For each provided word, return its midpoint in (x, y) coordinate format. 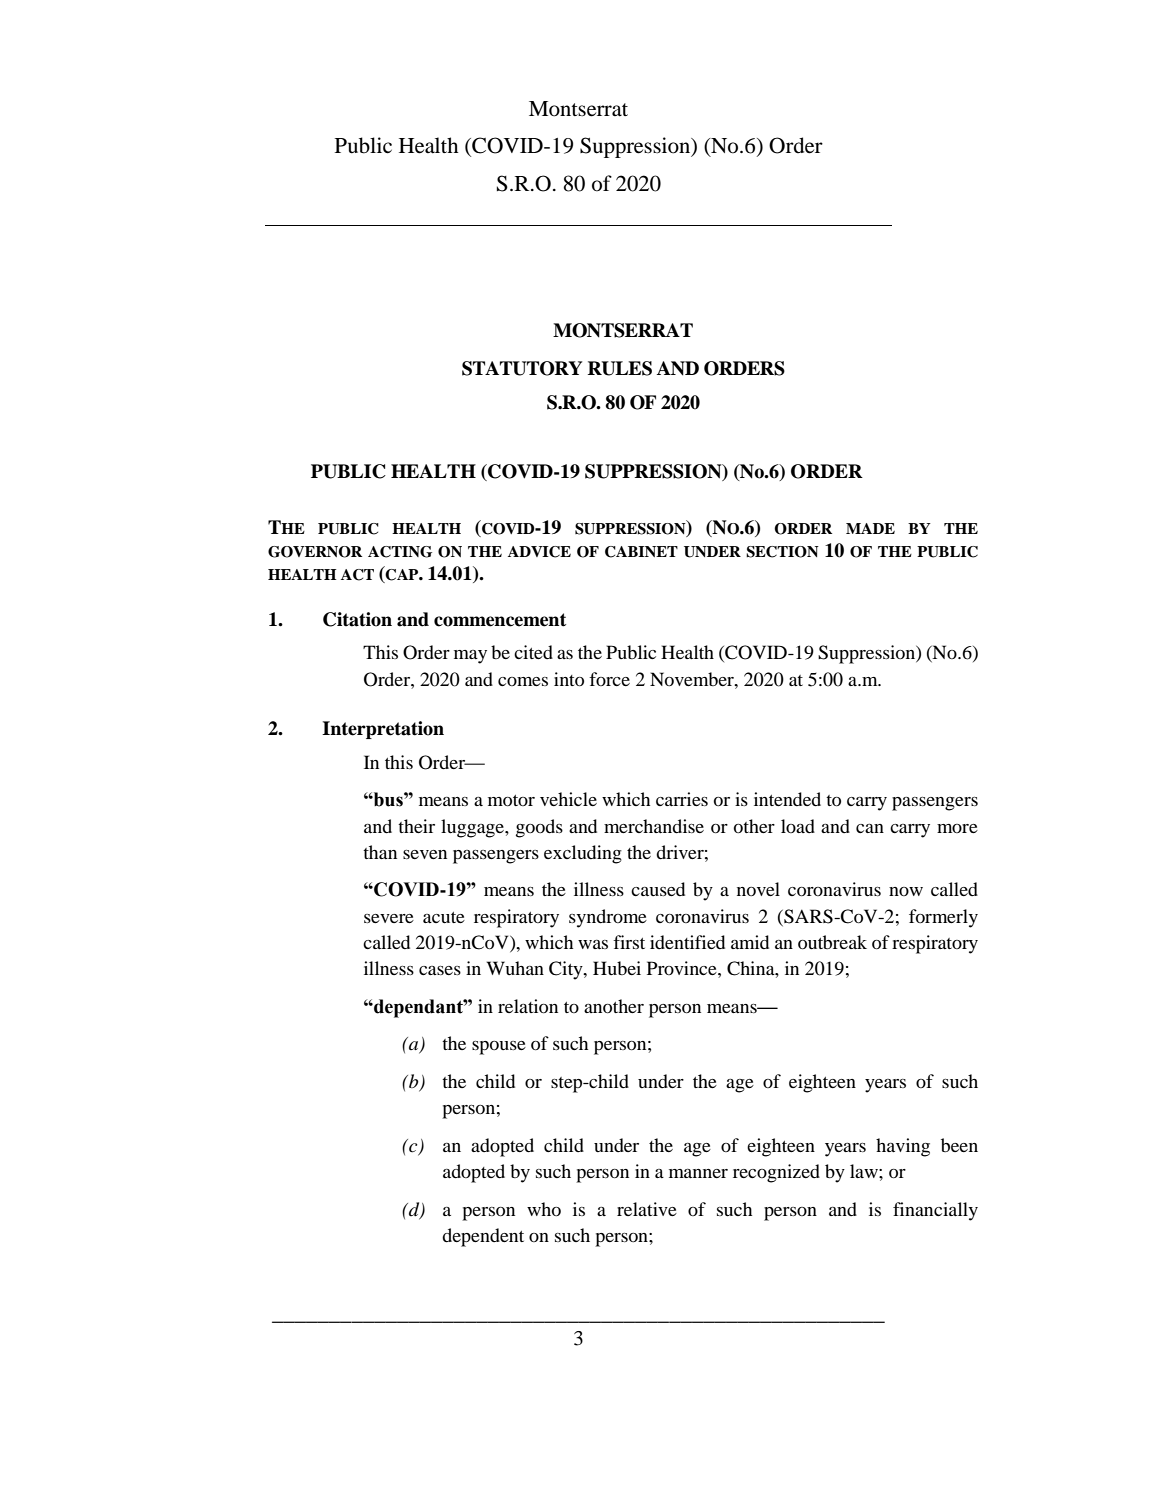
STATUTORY (522, 368)
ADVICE (539, 552)
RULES (620, 368)
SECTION (782, 552)
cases (440, 970)
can (870, 828)
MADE (870, 528)
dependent (483, 1237)
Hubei (617, 968)
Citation (357, 619)
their (416, 826)
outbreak (832, 942)
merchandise (654, 826)
